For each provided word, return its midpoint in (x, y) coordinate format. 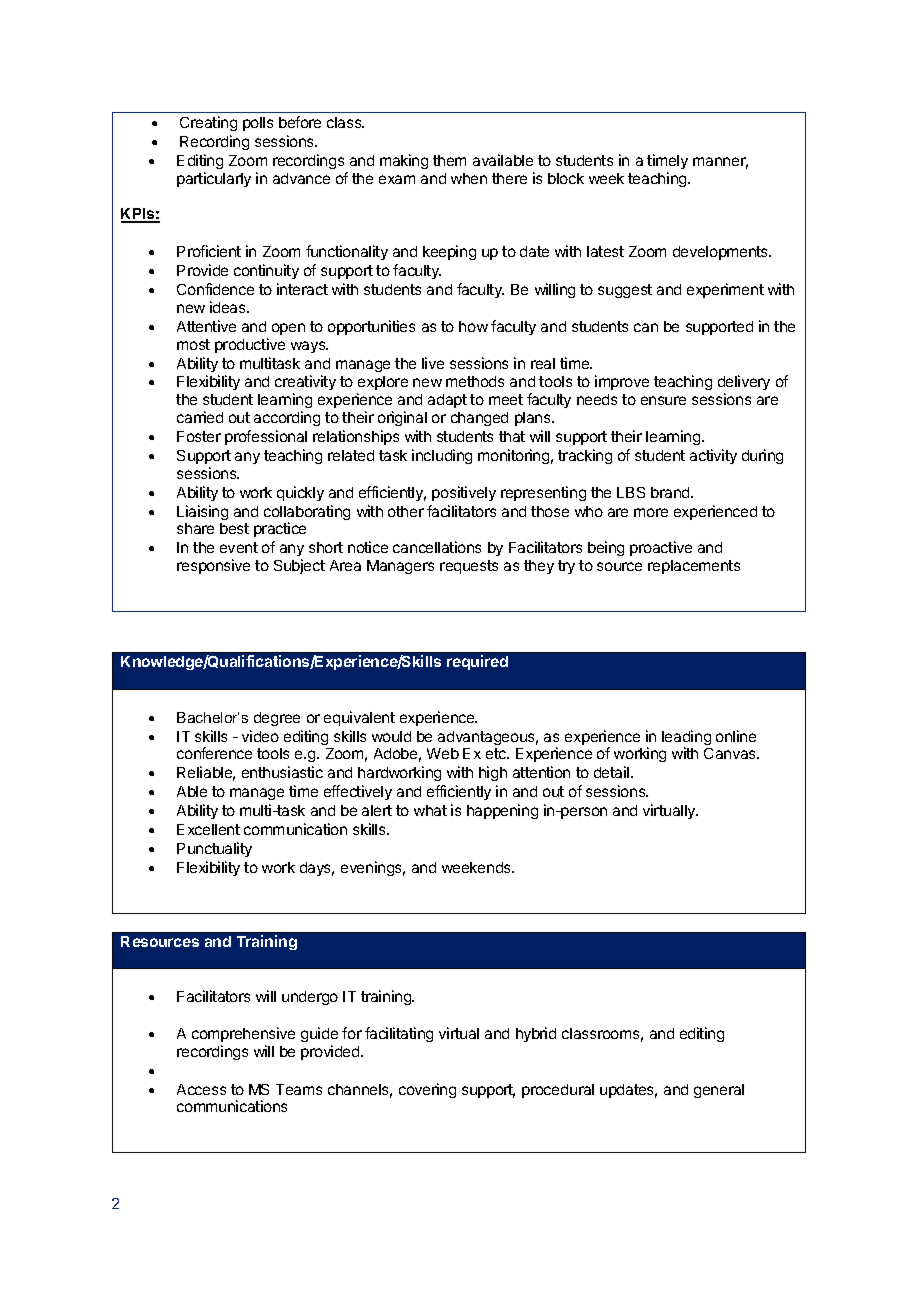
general (719, 1091)
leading (686, 739)
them (449, 160)
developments (722, 253)
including (442, 456)
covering (427, 1090)
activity (713, 456)
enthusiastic (282, 772)
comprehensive (243, 1034)
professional (266, 437)
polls (258, 124)
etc (497, 753)
